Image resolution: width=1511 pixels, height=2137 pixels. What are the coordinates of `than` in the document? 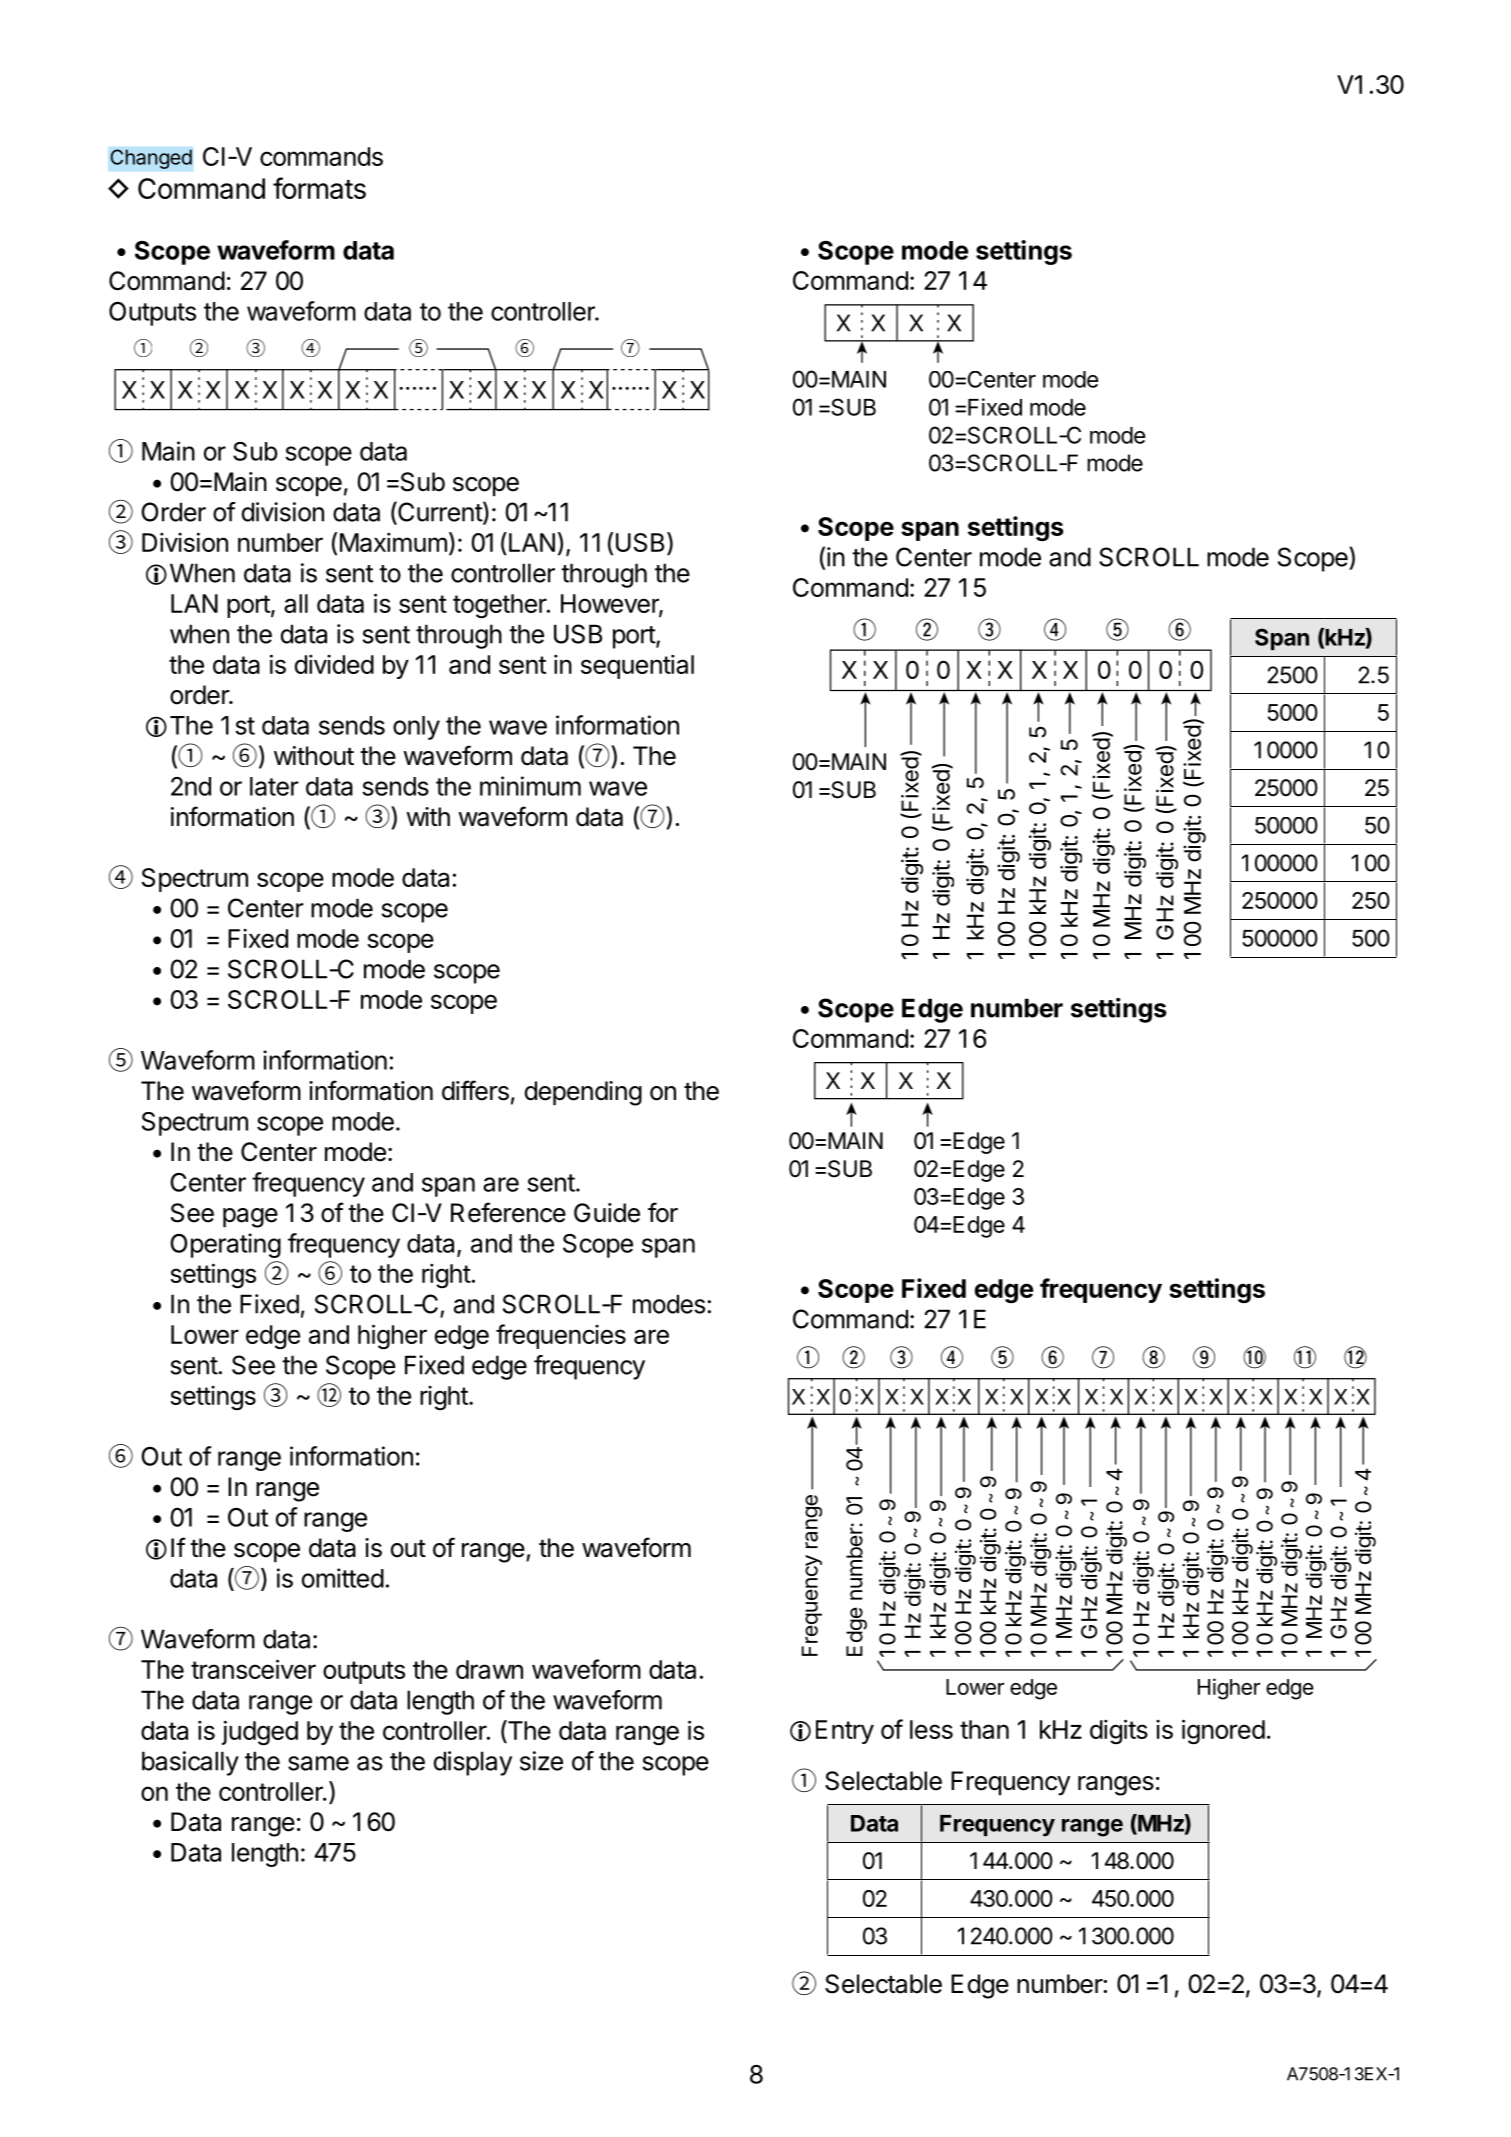 It's located at (984, 1729).
